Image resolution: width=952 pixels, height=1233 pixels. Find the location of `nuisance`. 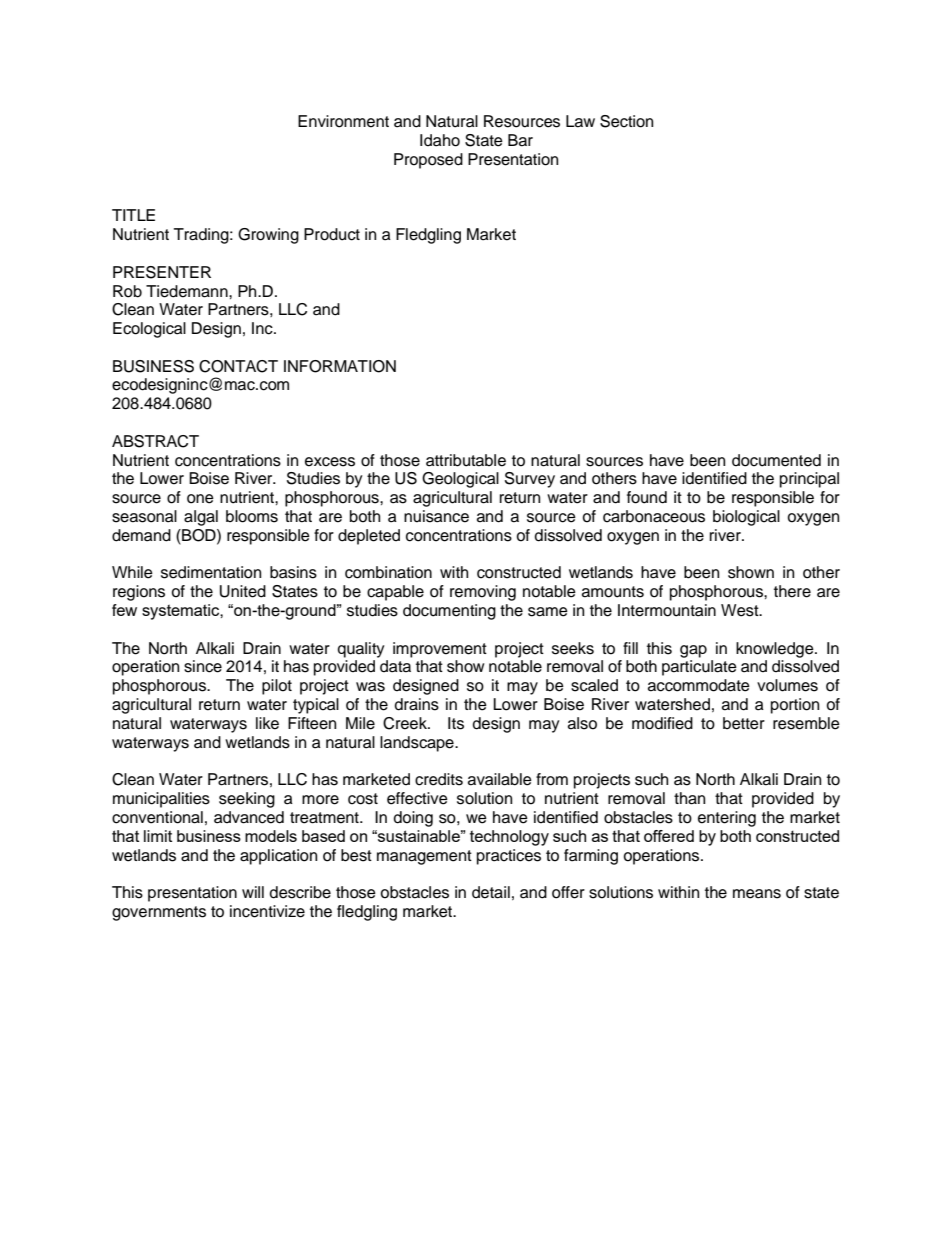

nuisance is located at coordinates (436, 516).
